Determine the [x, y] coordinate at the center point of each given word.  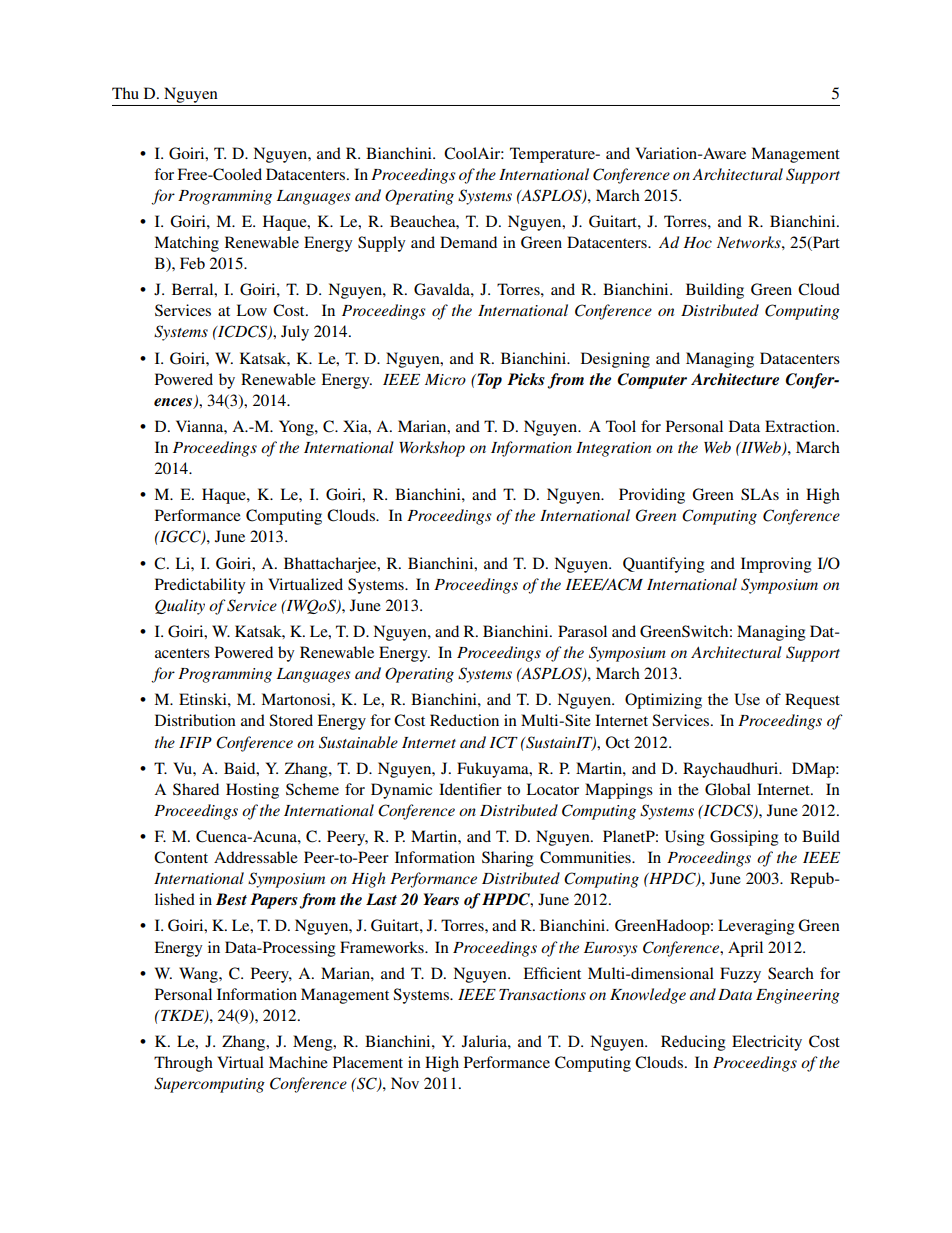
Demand [468, 242]
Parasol [582, 631]
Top [488, 381]
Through [183, 1064]
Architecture [735, 379]
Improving [776, 565]
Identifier [470, 789]
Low [251, 310]
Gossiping [744, 838]
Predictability [200, 586]
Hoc [697, 242]
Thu [125, 93]
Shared [196, 789]
